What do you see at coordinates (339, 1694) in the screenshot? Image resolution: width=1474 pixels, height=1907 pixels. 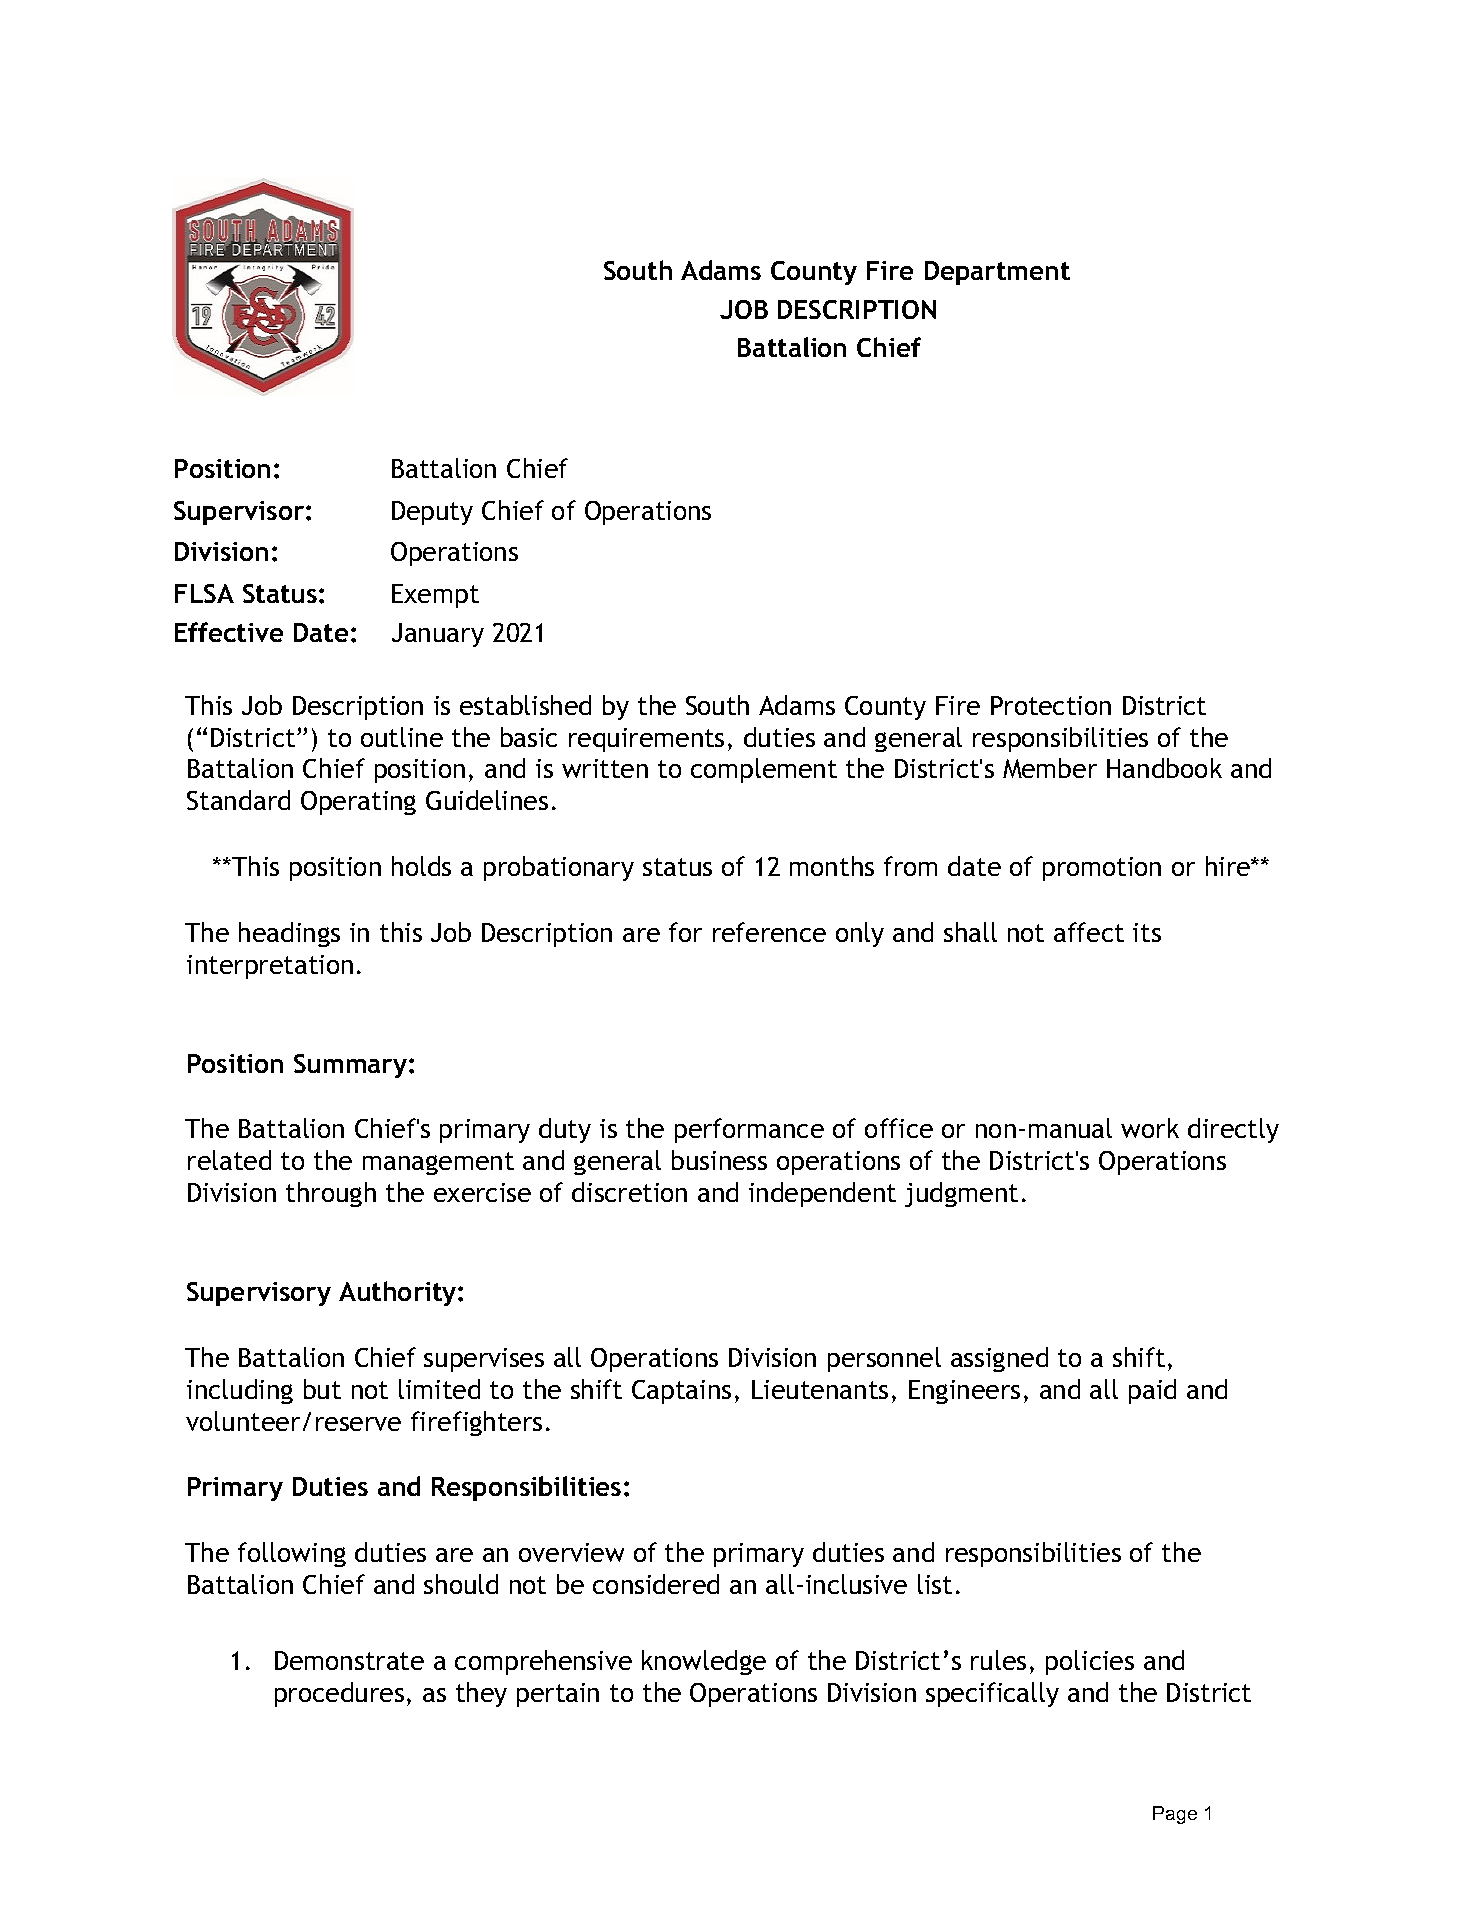 I see `procedures` at bounding box center [339, 1694].
